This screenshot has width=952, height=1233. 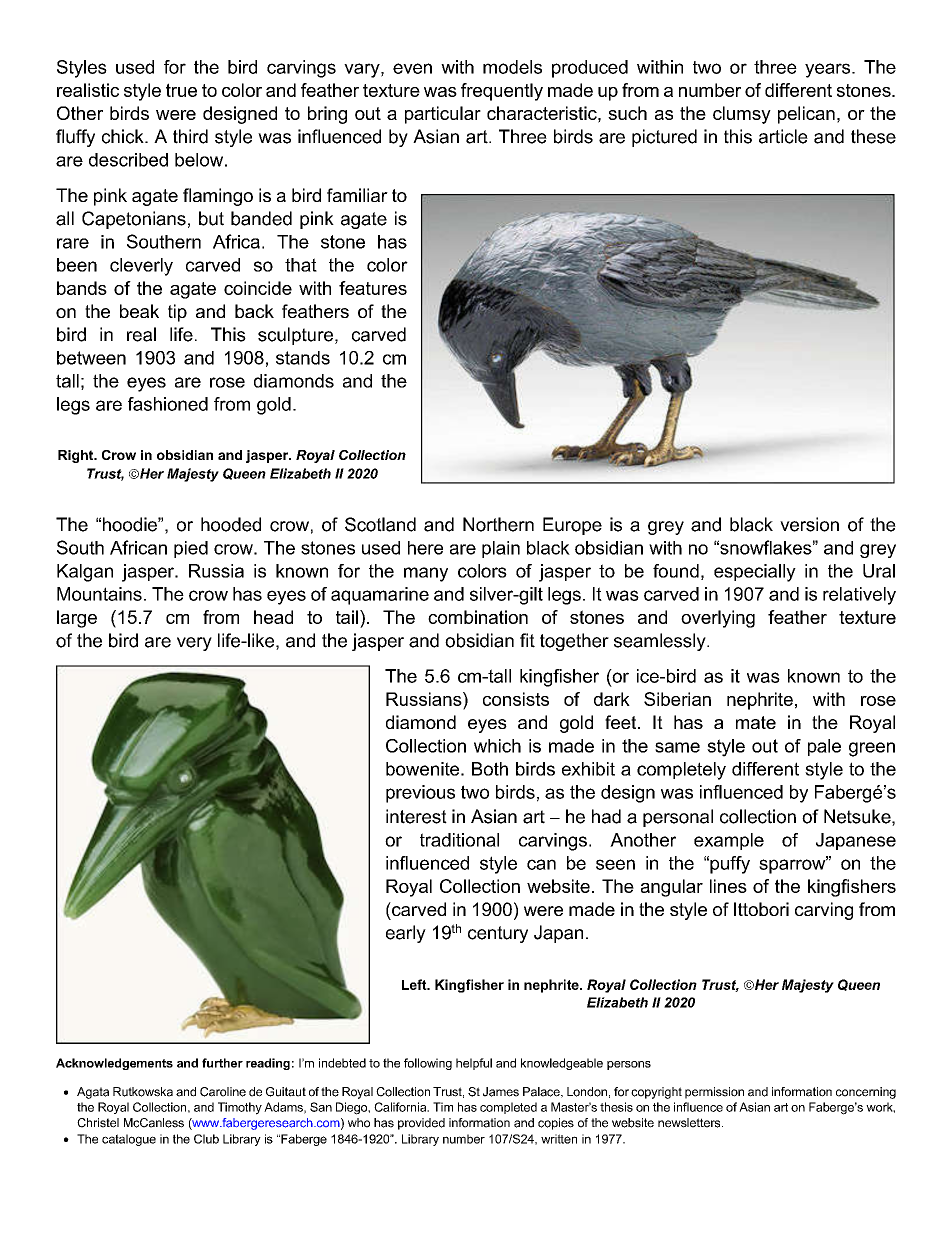 What do you see at coordinates (714, 1093) in the screenshot?
I see `permission` at bounding box center [714, 1093].
